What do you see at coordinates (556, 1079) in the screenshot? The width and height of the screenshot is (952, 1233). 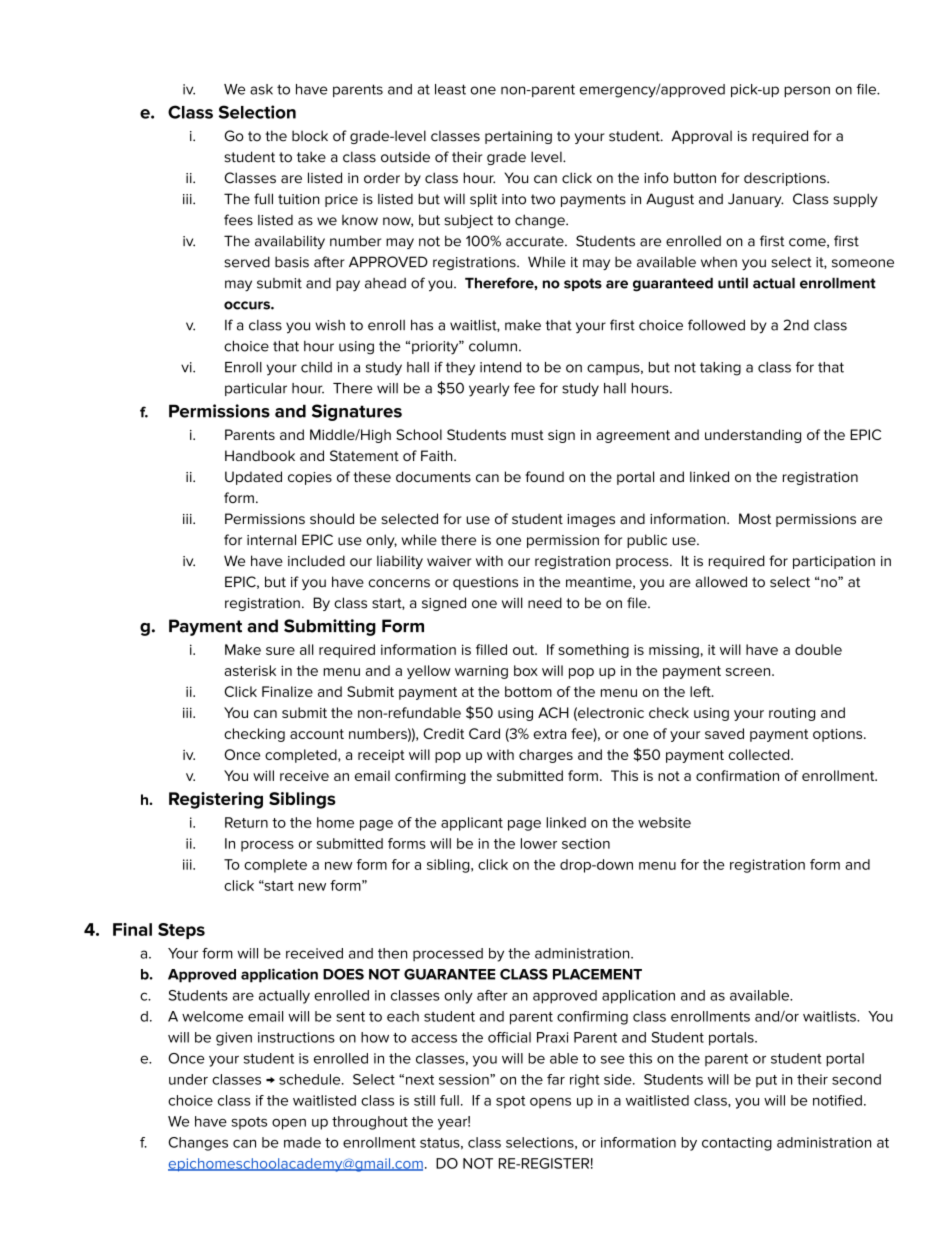 I see `far` at bounding box center [556, 1079].
